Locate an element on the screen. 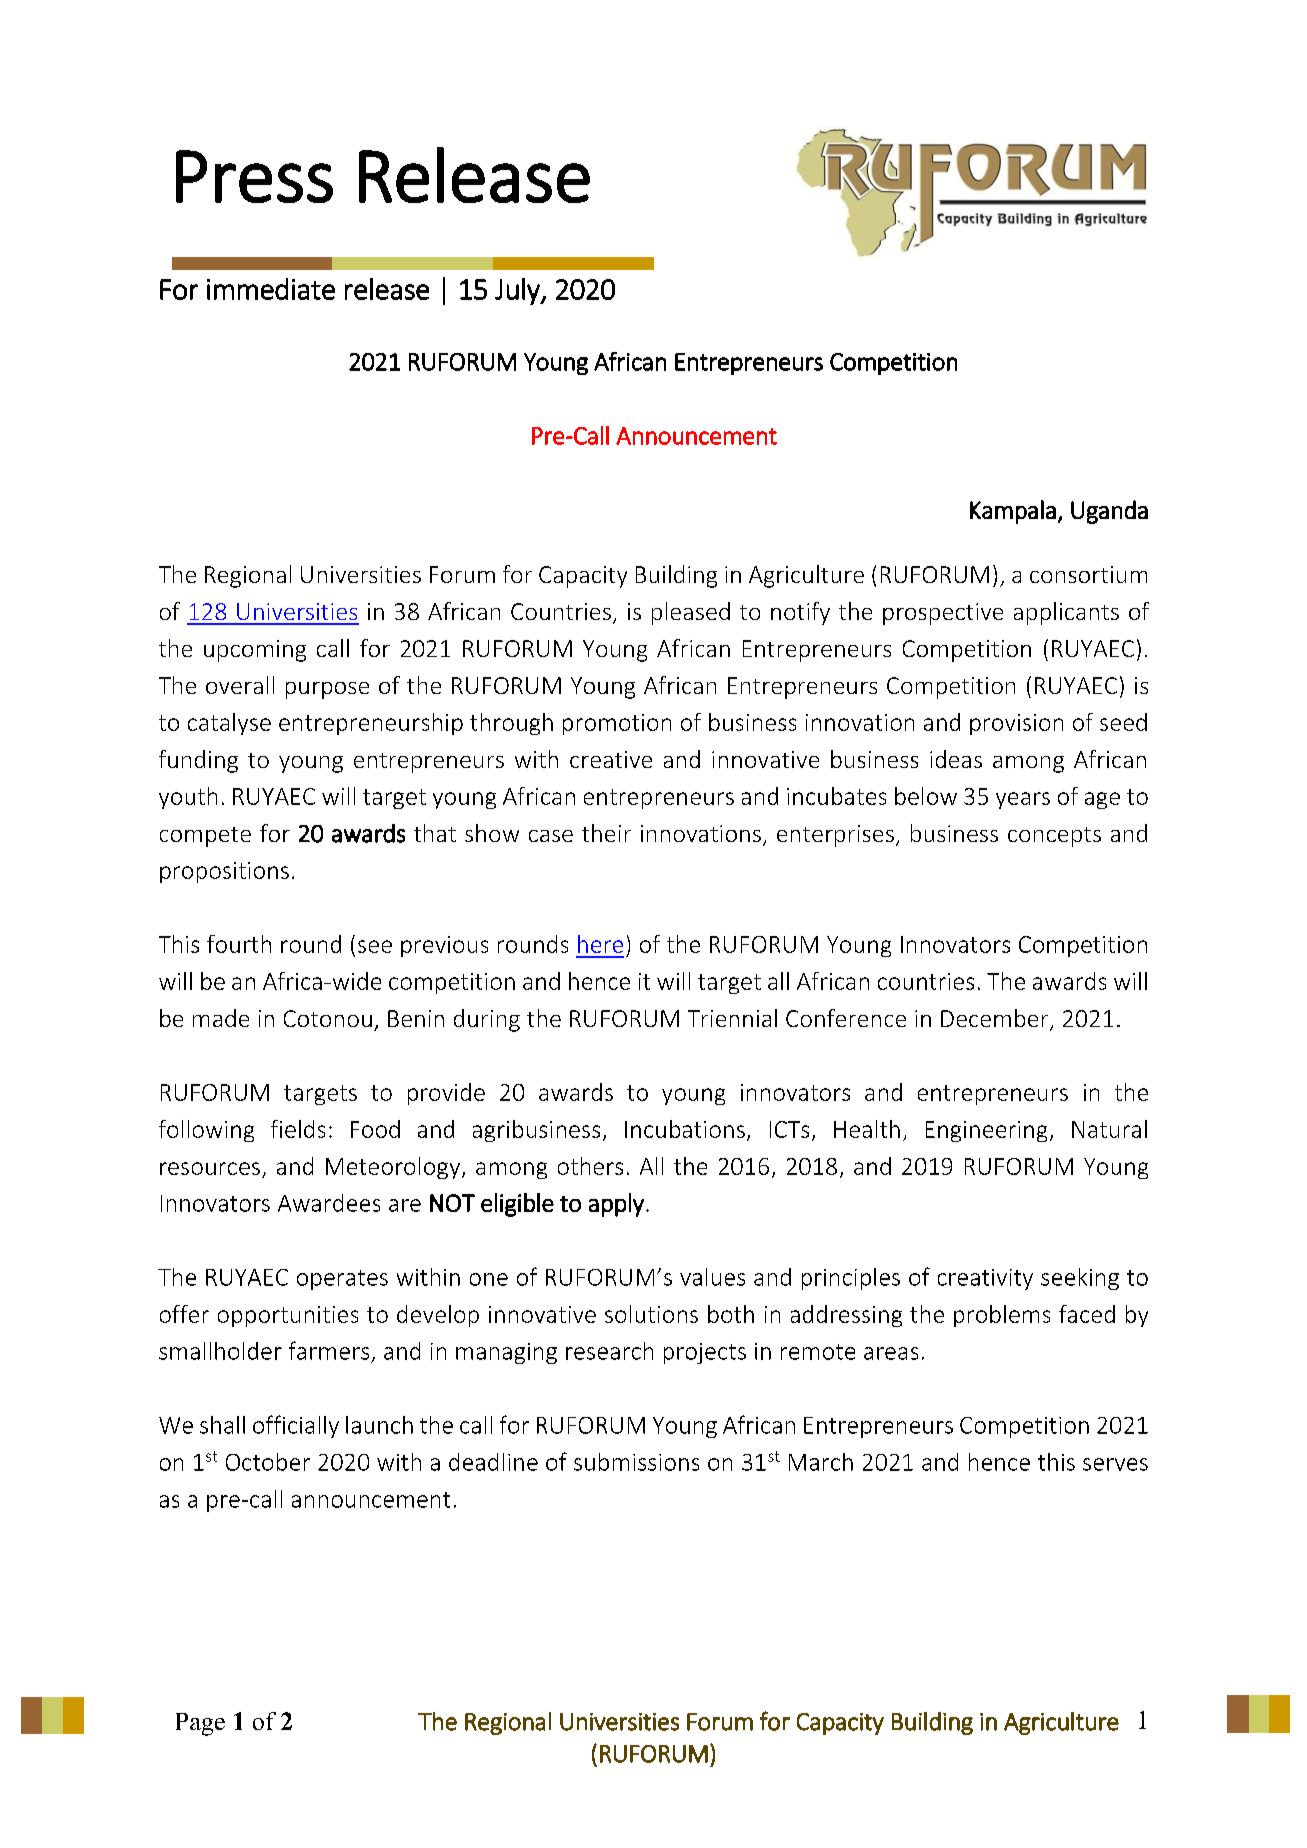 The height and width of the screenshot is (1848, 1307). Press is located at coordinates (254, 176).
